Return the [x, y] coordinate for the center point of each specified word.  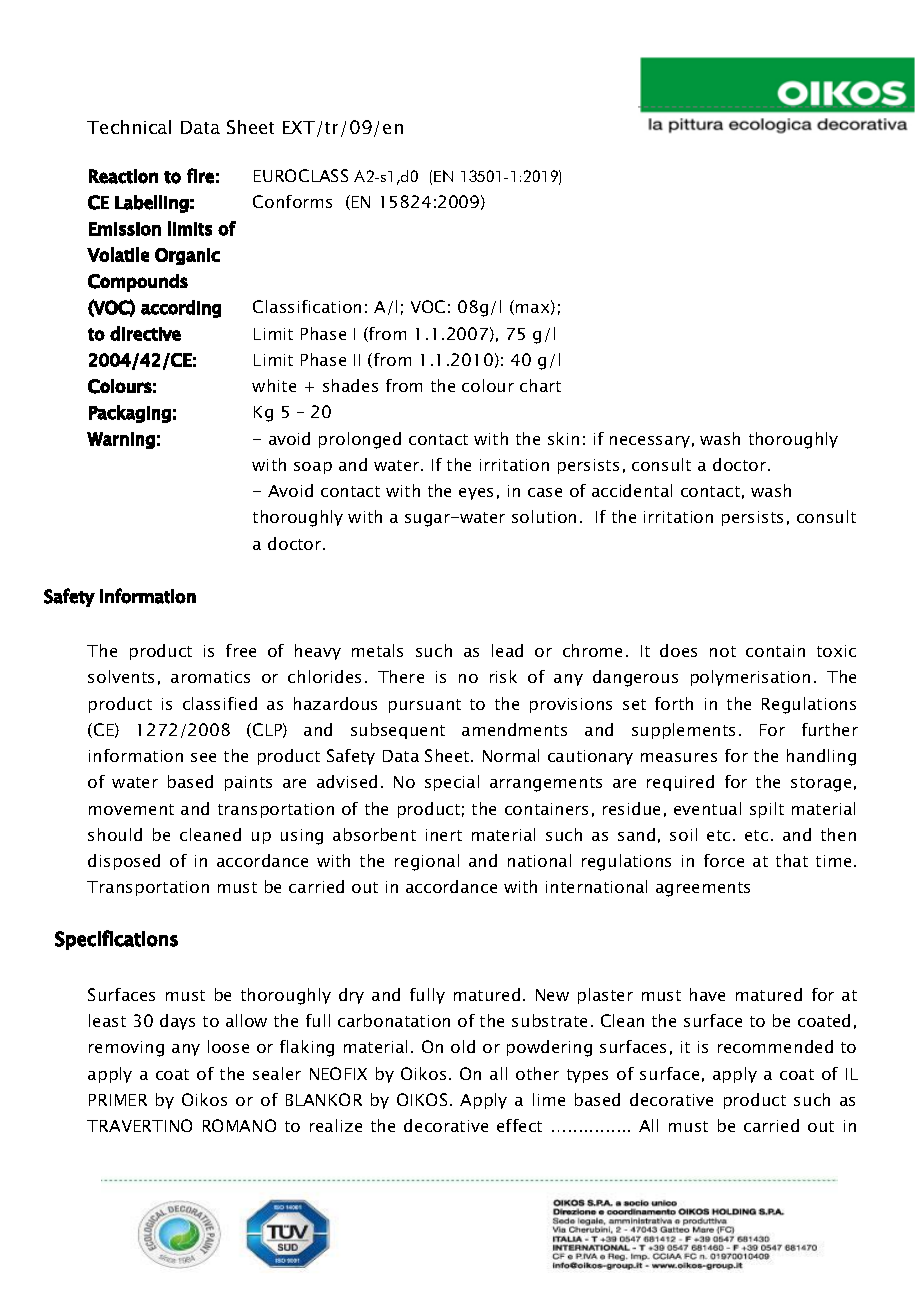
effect [519, 1125]
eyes [476, 494]
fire [200, 176]
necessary [650, 442]
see [203, 757]
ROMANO [239, 1125]
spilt [767, 810]
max [534, 309]
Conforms [292, 201]
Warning [121, 440]
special [452, 783]
